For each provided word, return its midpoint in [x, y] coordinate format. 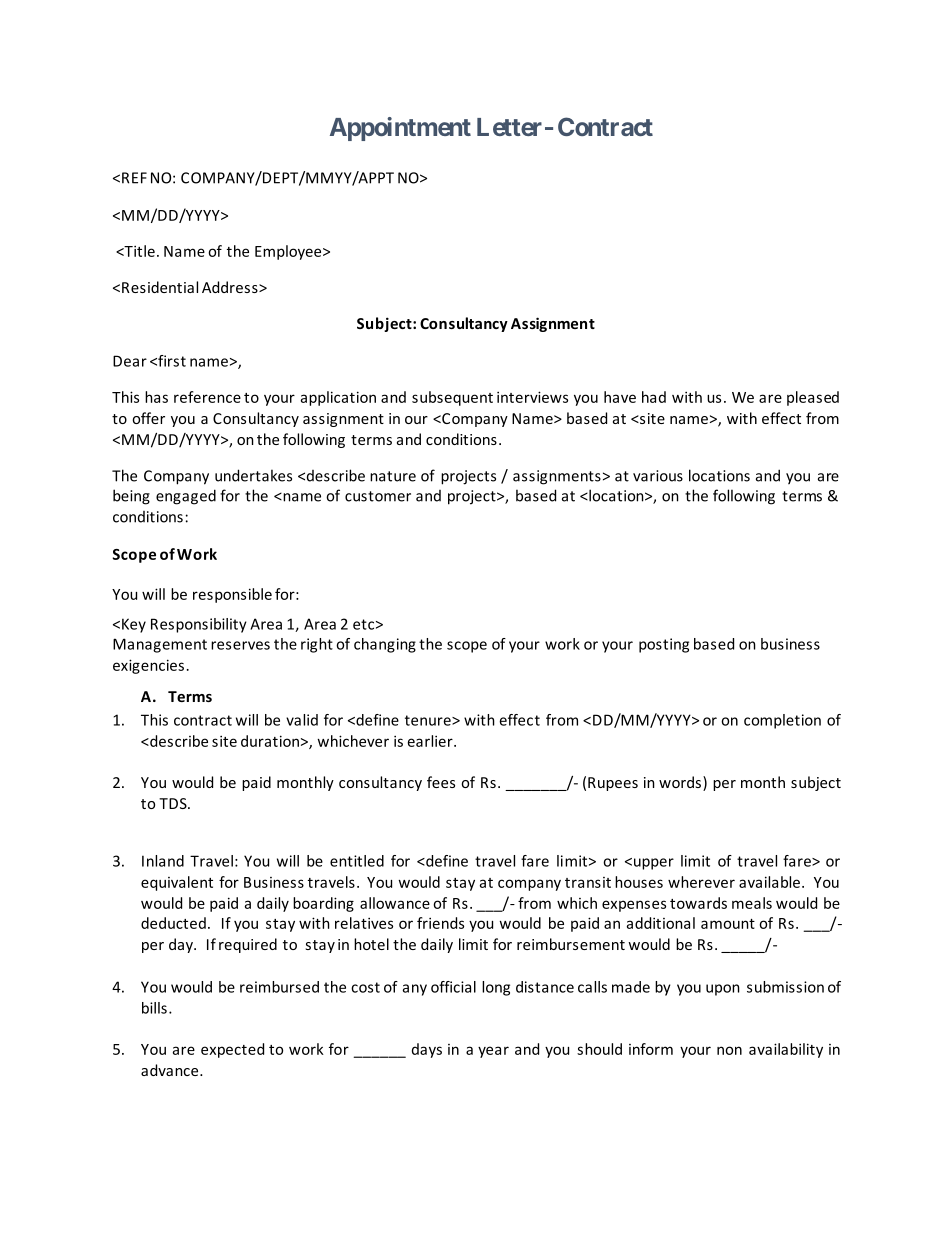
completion [782, 721]
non [729, 1050]
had [654, 397]
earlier [431, 741]
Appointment [400, 129]
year [493, 1052]
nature [393, 476]
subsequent [452, 398]
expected [232, 1050]
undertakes [253, 475]
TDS [174, 803]
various [658, 476]
